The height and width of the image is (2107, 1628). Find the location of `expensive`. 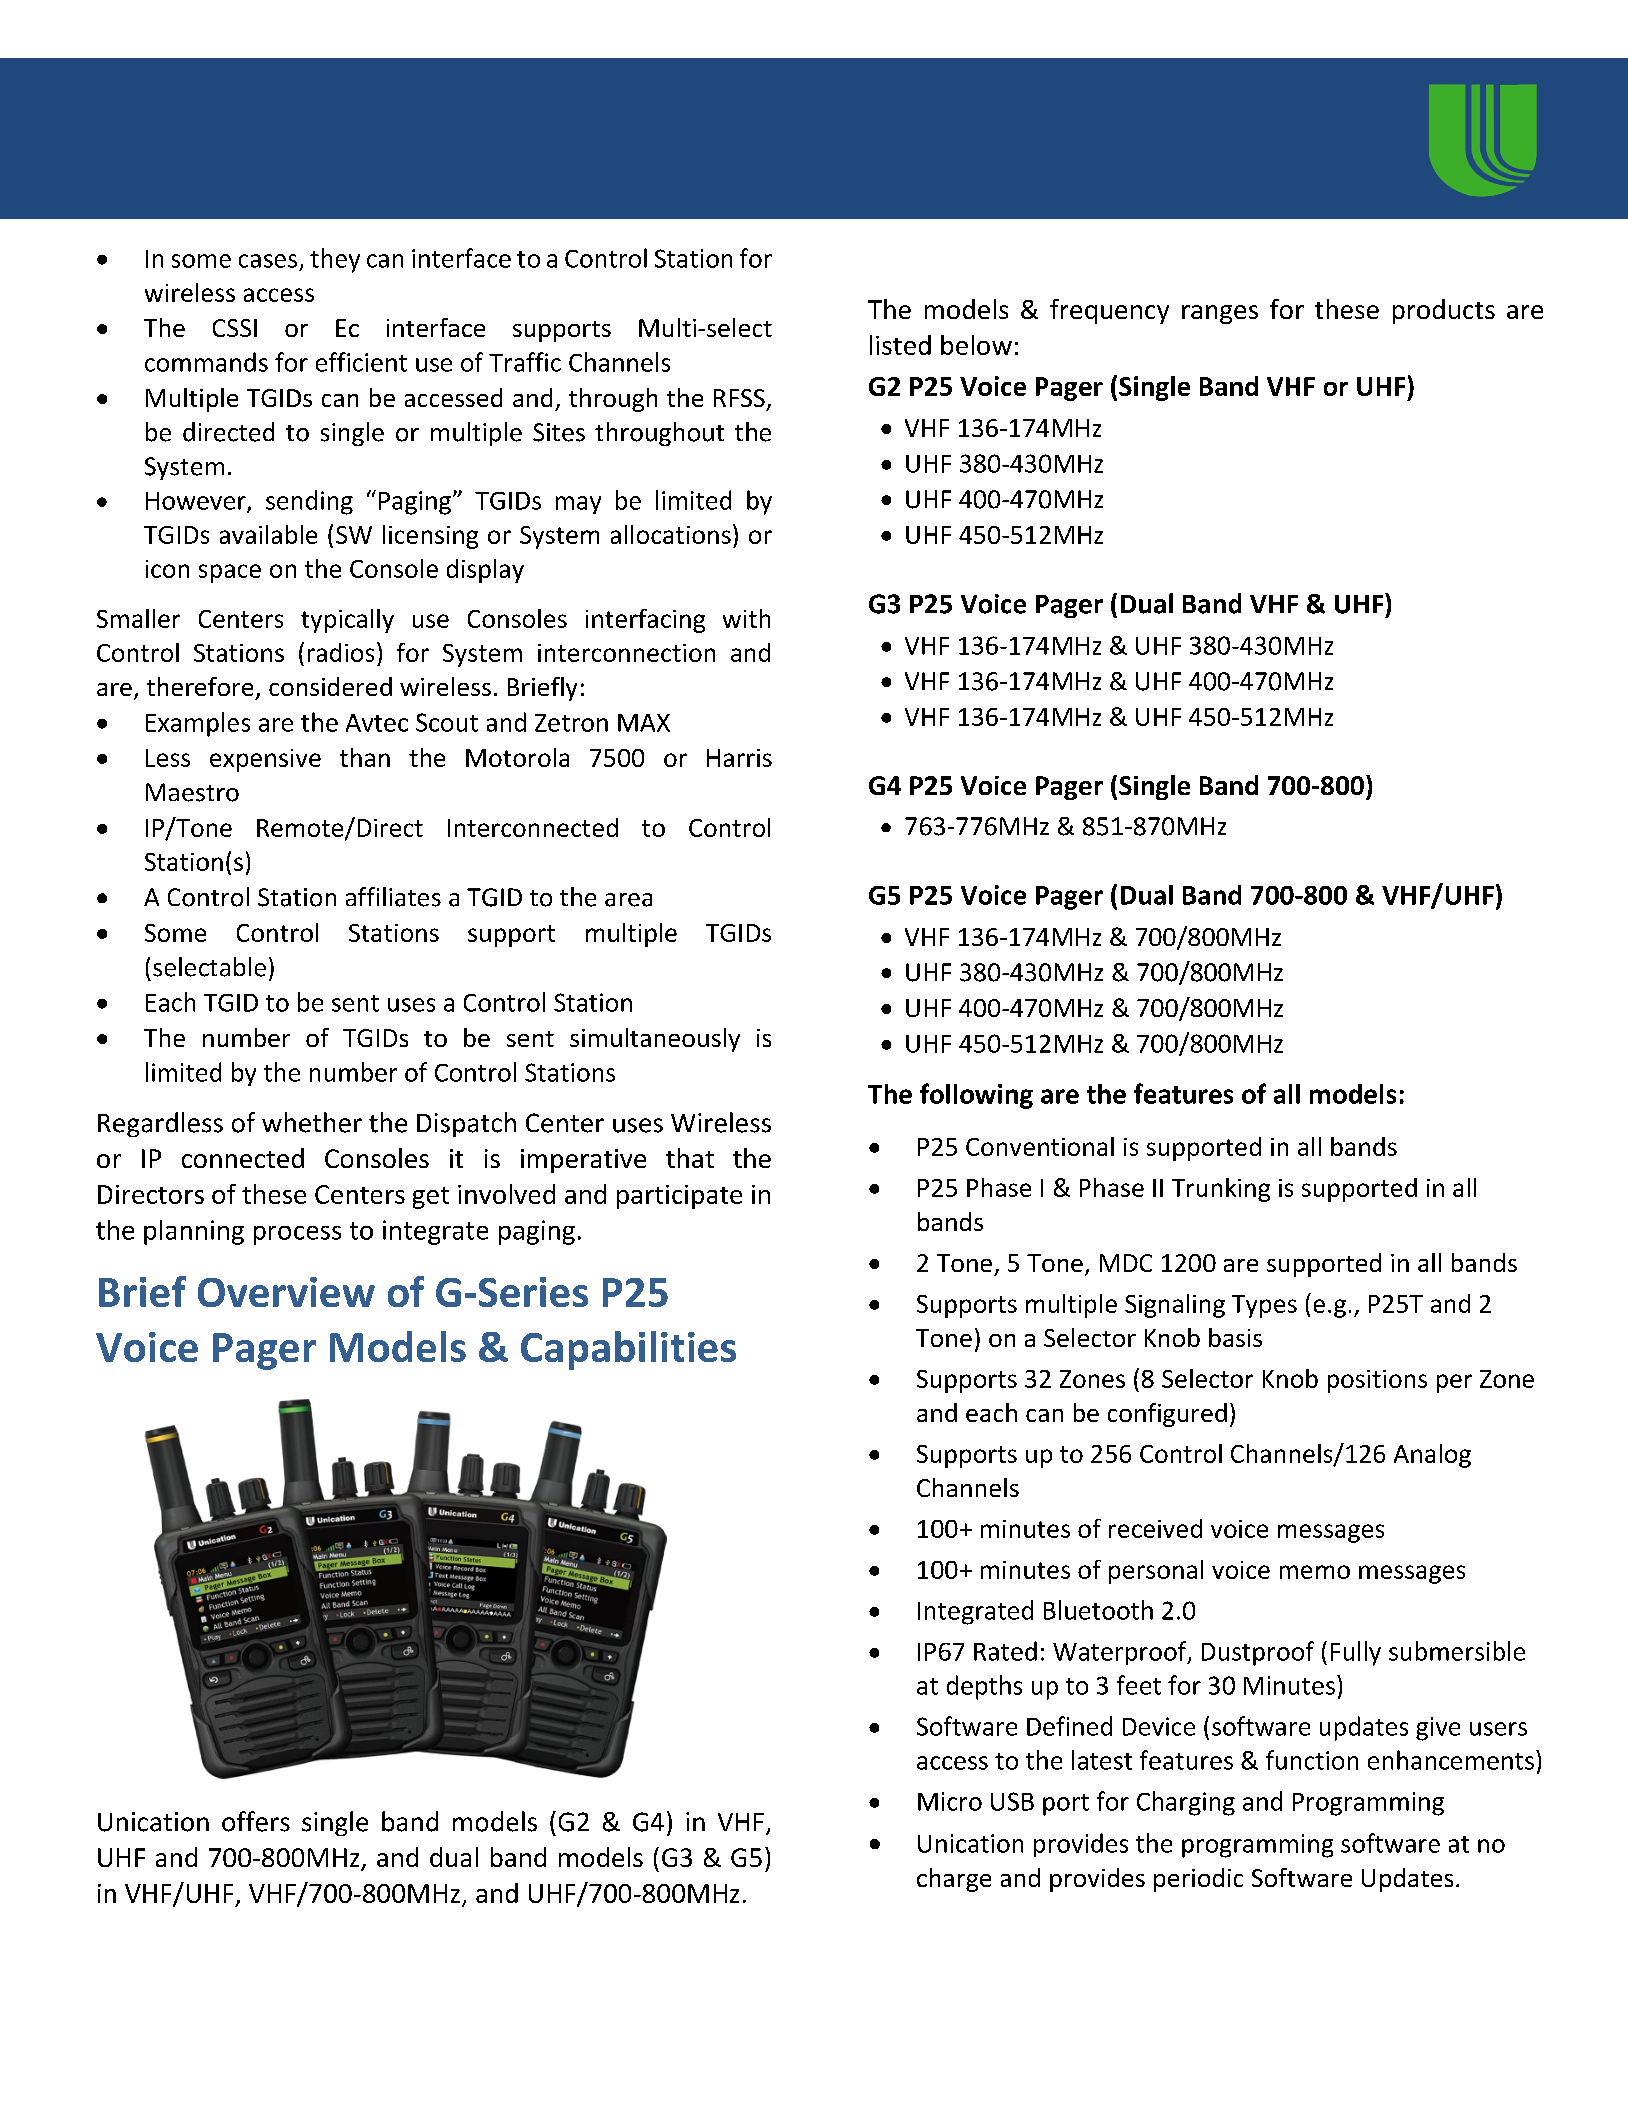

expensive is located at coordinates (265, 760).
